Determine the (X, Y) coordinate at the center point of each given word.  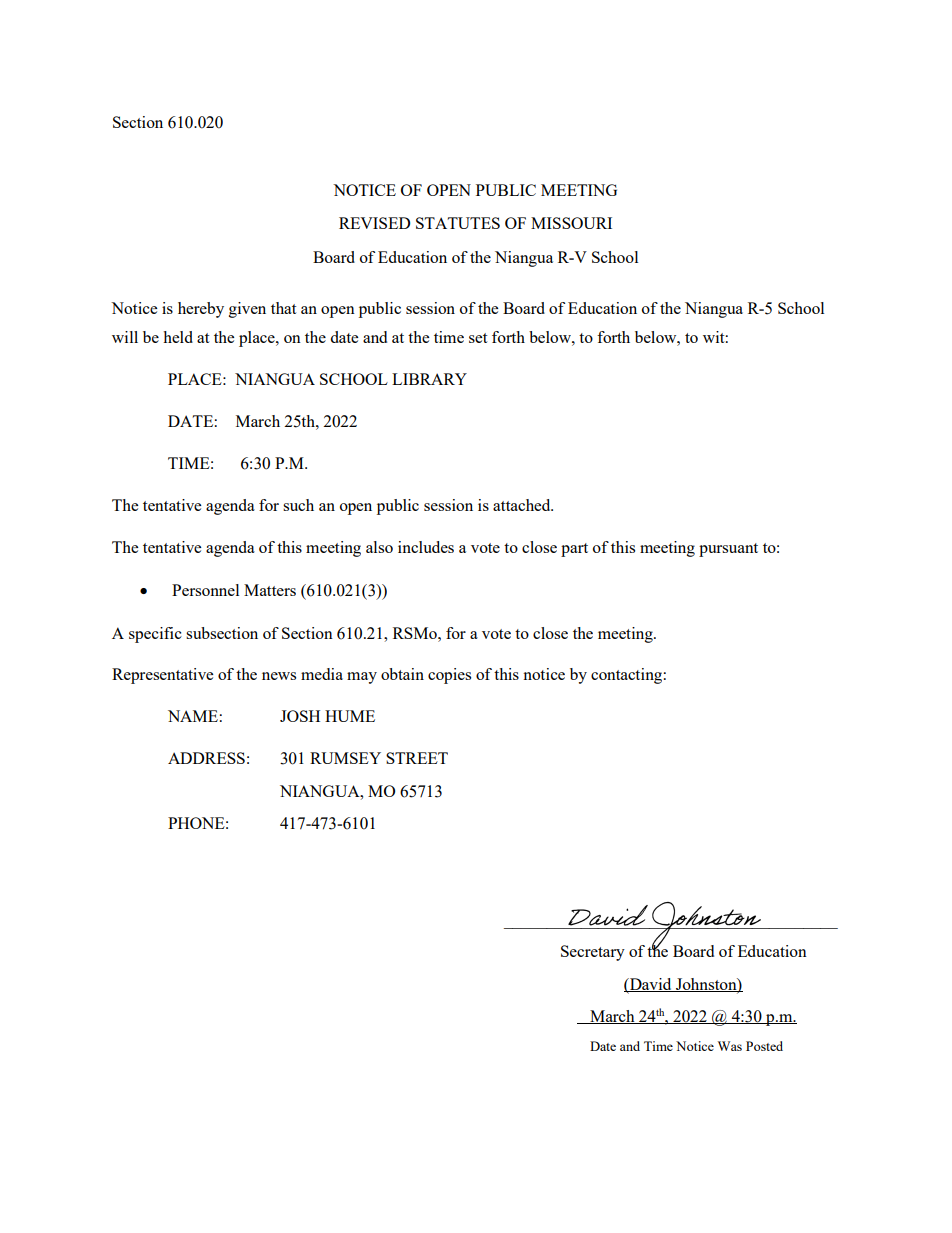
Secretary (593, 953)
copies (449, 676)
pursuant (728, 550)
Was (730, 1046)
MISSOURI (571, 223)
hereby (201, 310)
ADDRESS (206, 758)
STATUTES (458, 223)
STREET (417, 758)
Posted (764, 1046)
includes (426, 547)
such (298, 505)
